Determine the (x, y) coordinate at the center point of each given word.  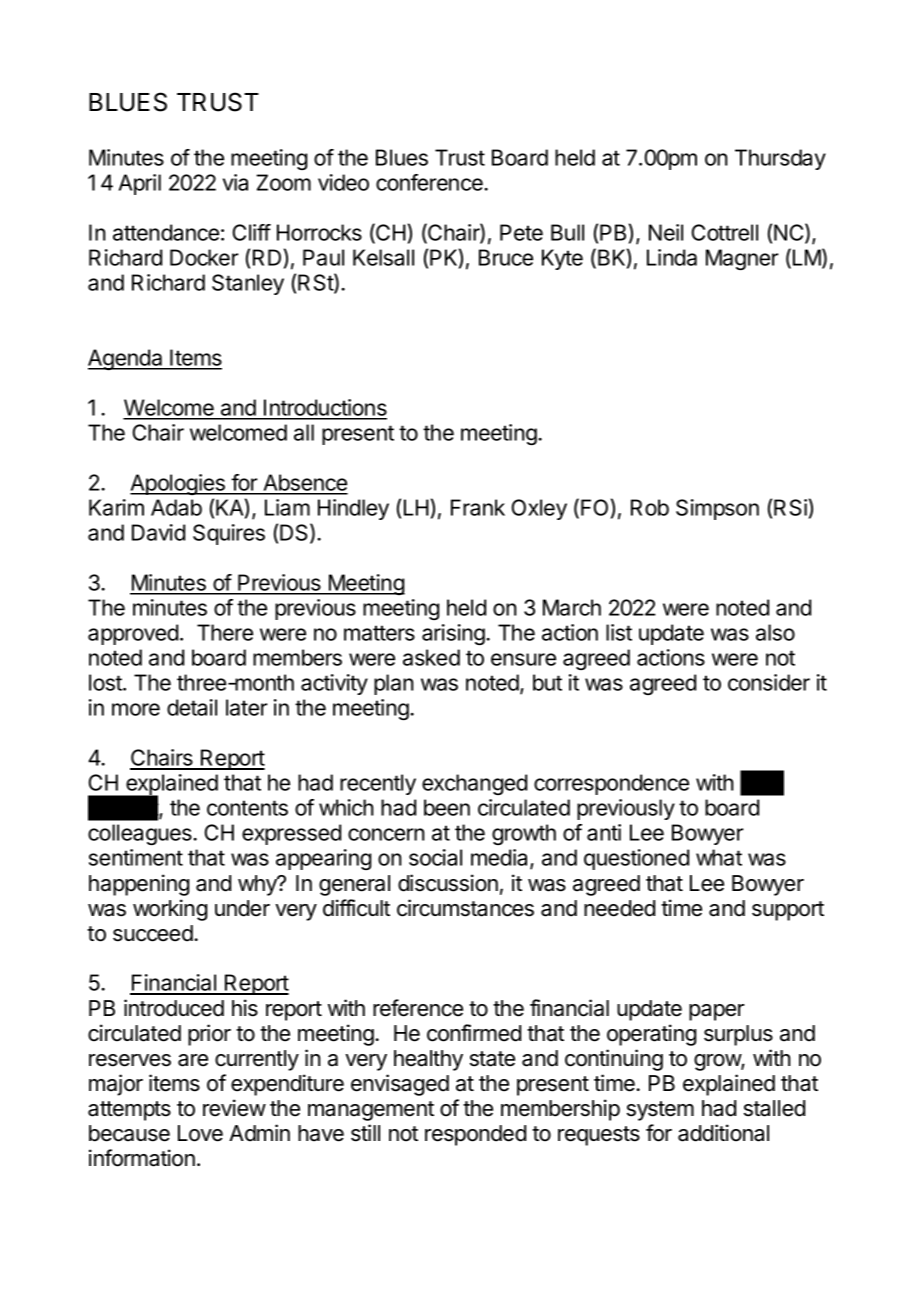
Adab (176, 507)
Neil (666, 232)
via (235, 182)
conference (430, 182)
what (719, 857)
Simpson (717, 509)
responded (475, 1135)
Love (200, 1133)
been (447, 807)
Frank (478, 507)
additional (723, 1133)
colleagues (141, 834)
